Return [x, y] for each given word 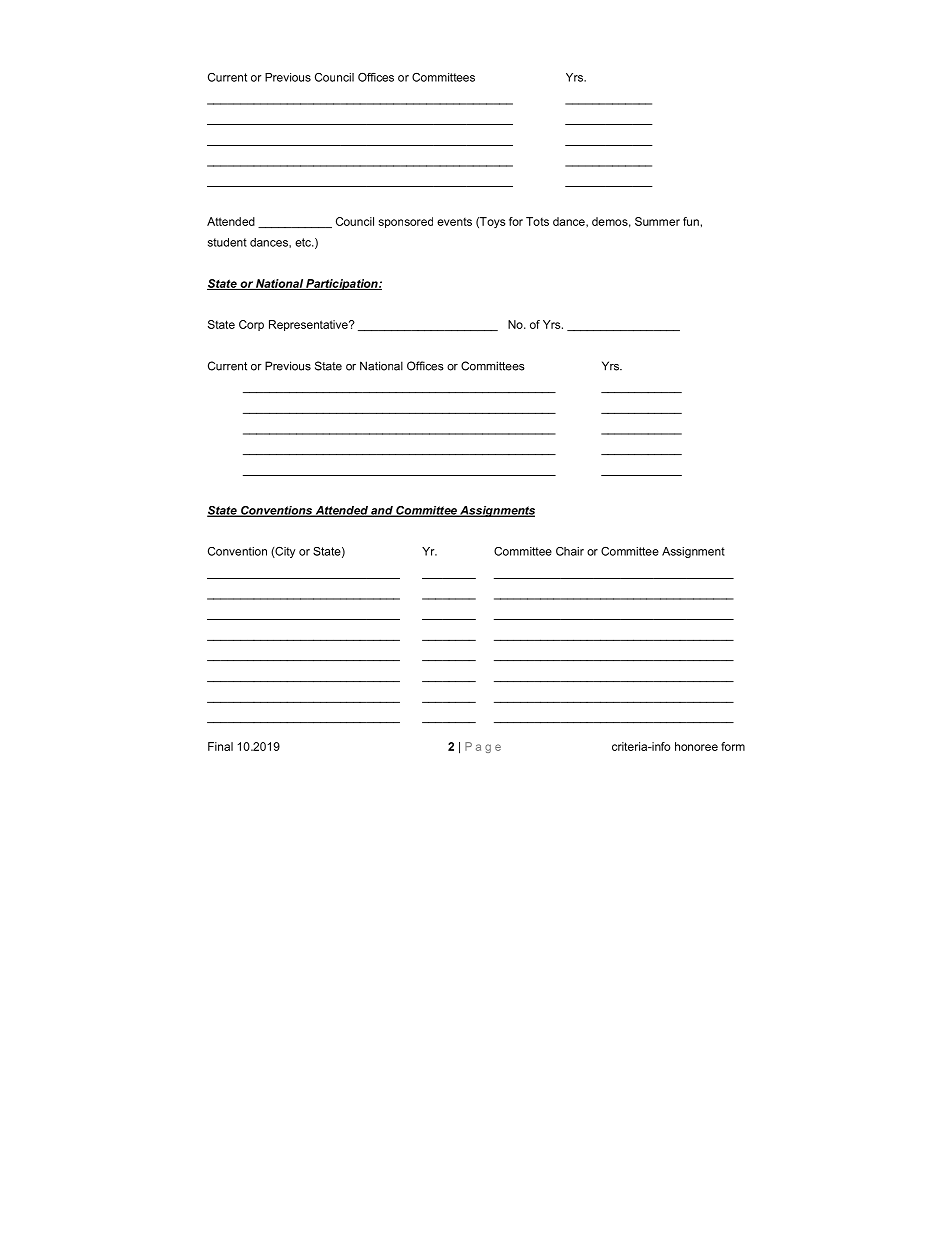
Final [220, 746]
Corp [251, 325]
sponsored [406, 222]
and [382, 511]
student [227, 242]
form [733, 746]
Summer [657, 221]
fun [691, 221]
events [454, 222]
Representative [309, 325]
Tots [537, 221]
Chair [570, 551]
